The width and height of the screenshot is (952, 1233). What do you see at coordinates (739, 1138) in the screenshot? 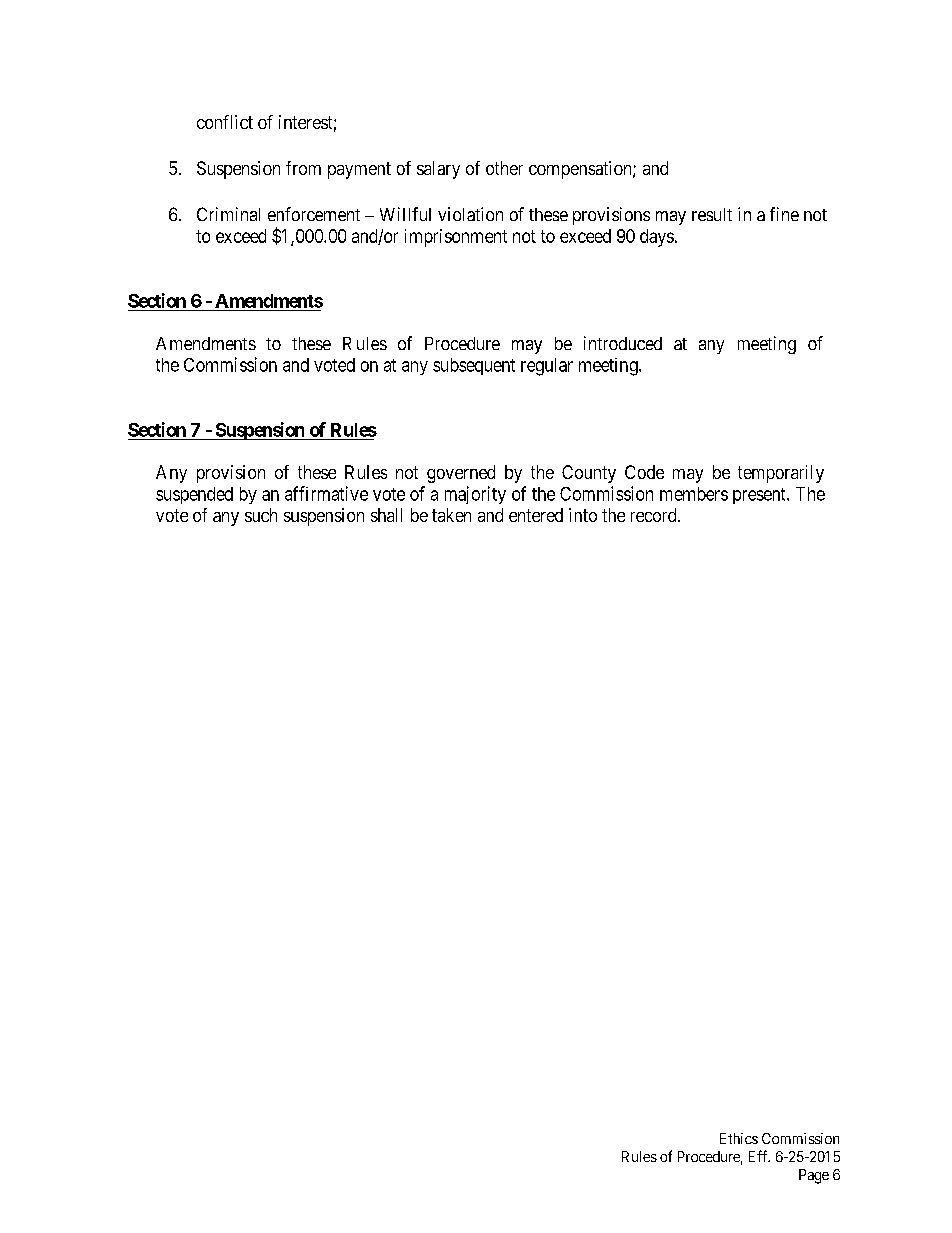
I see `Ethics` at bounding box center [739, 1138].
